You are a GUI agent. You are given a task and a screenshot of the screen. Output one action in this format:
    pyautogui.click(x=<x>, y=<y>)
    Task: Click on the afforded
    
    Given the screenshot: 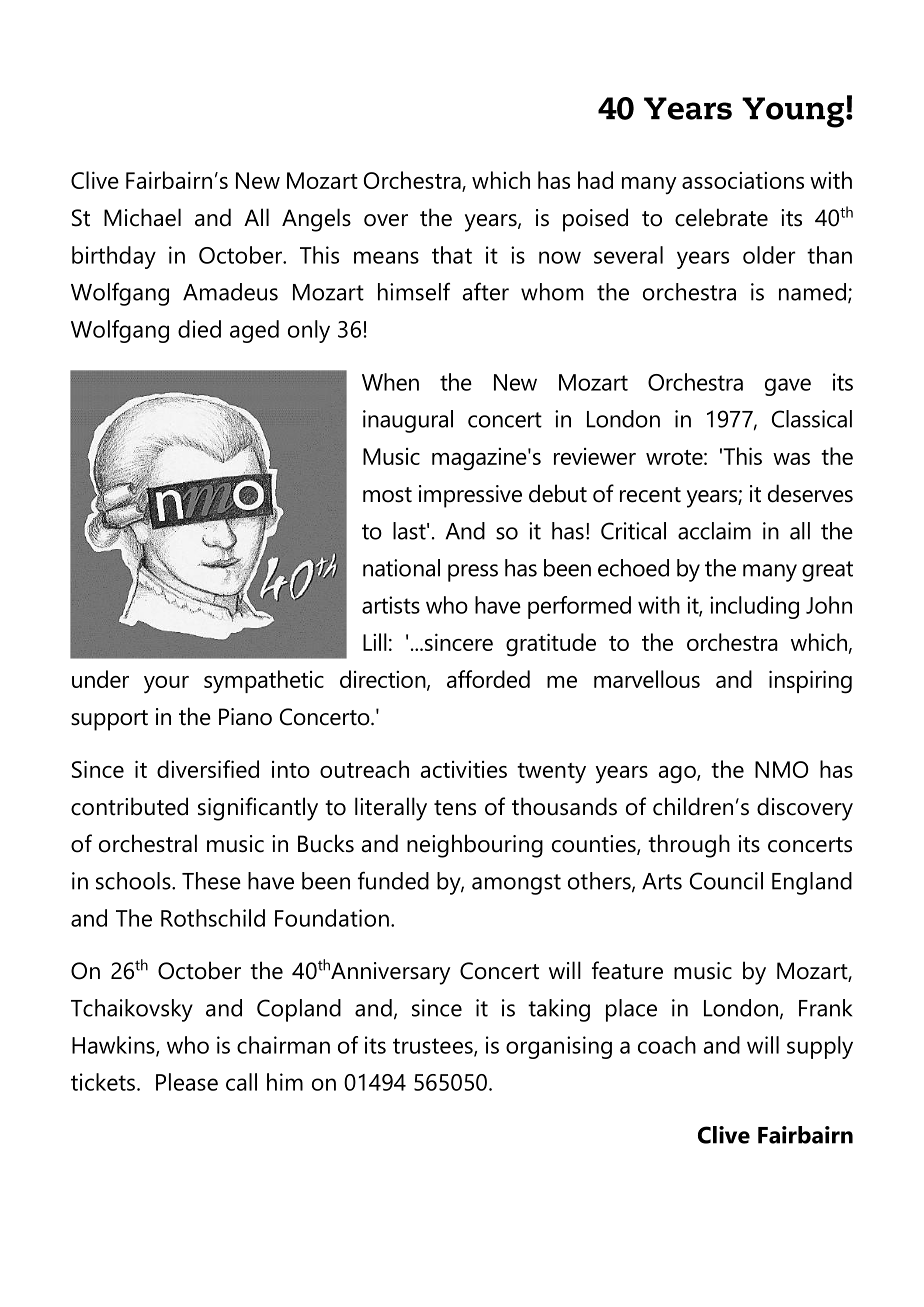 What is the action you would take?
    pyautogui.click(x=488, y=679)
